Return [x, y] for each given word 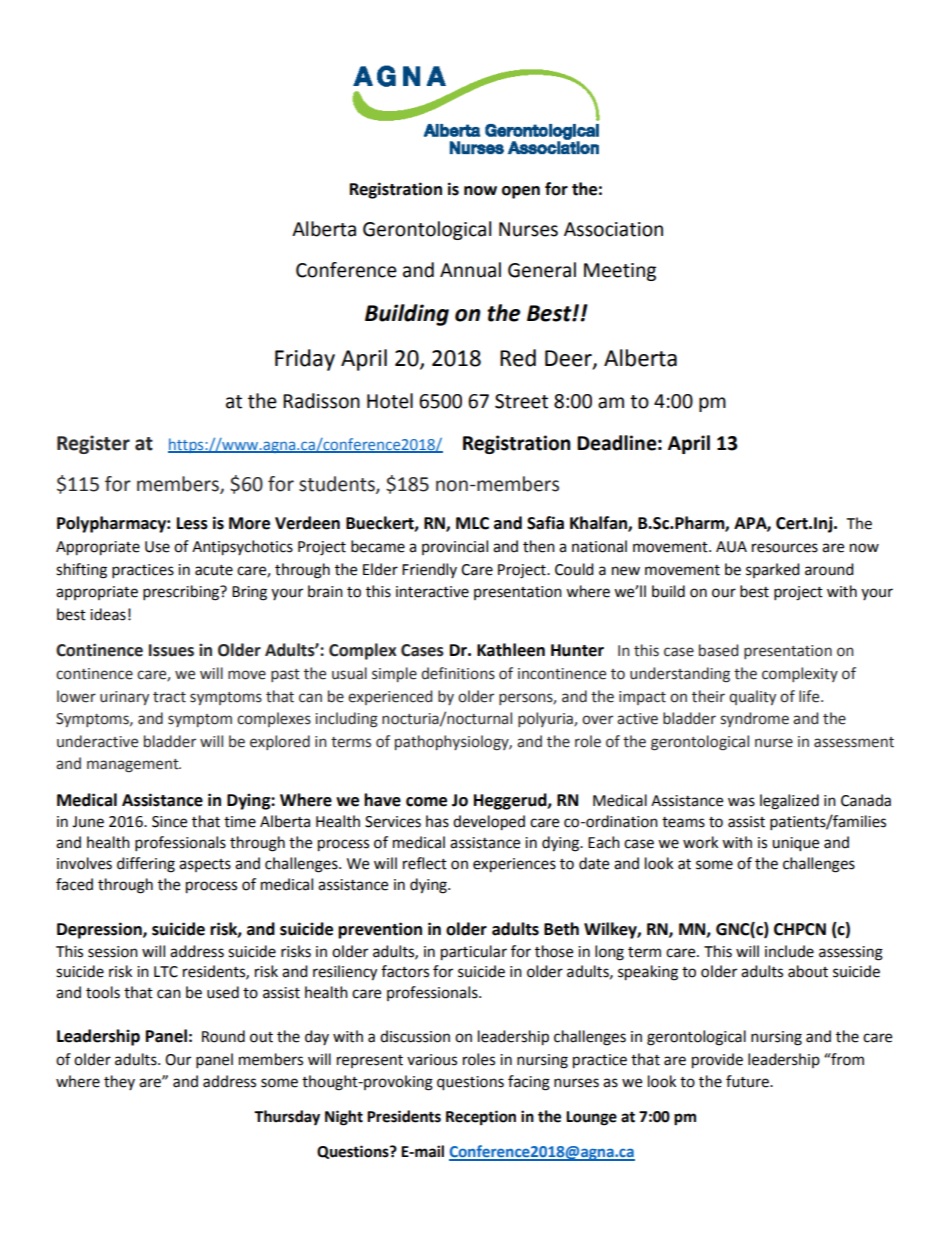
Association [613, 229]
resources [785, 548]
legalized [789, 802]
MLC [472, 523]
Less [192, 523]
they [119, 1082]
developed [489, 823]
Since [169, 822]
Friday [305, 360]
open [521, 192]
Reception [481, 1118]
